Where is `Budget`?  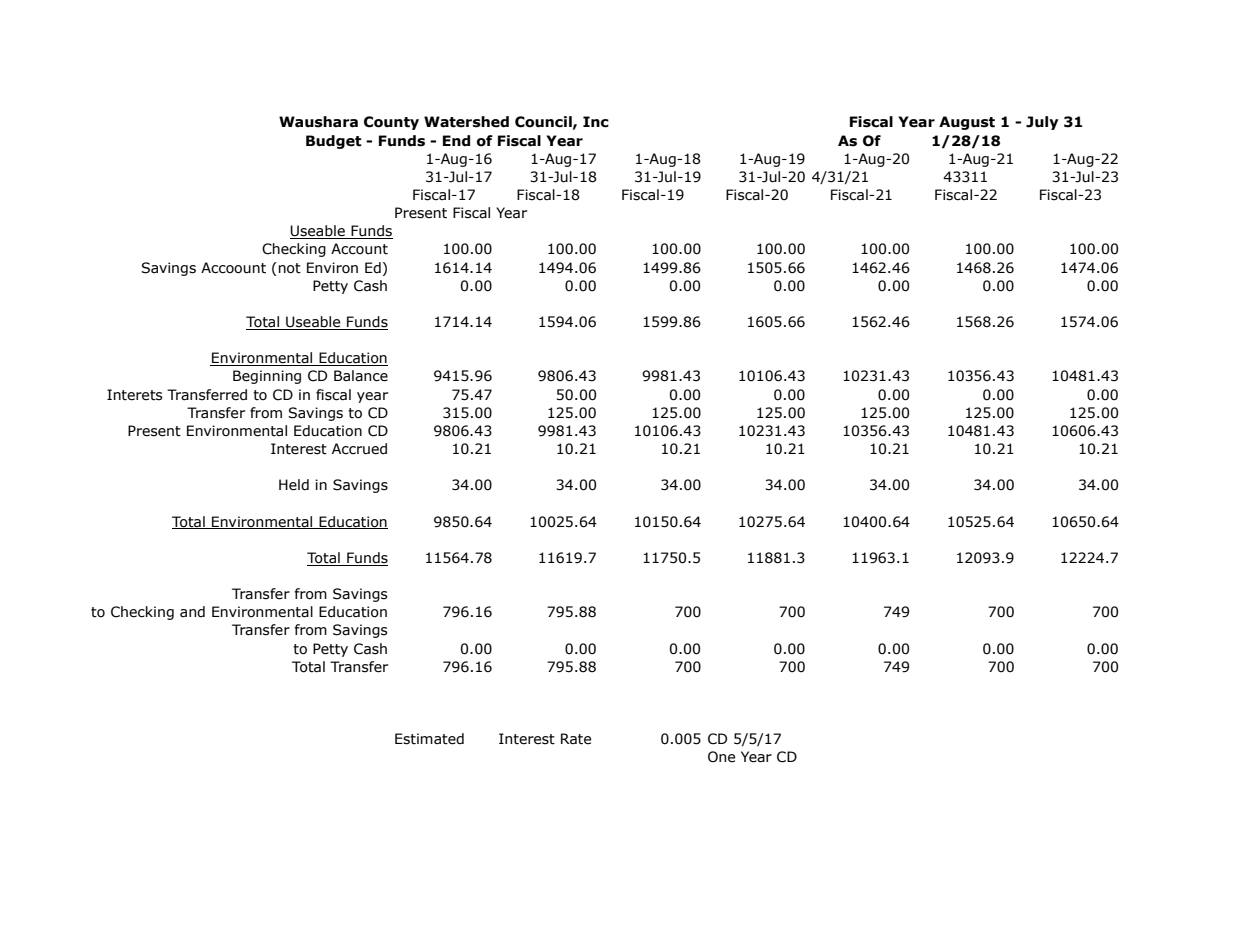
Budget is located at coordinates (334, 142).
